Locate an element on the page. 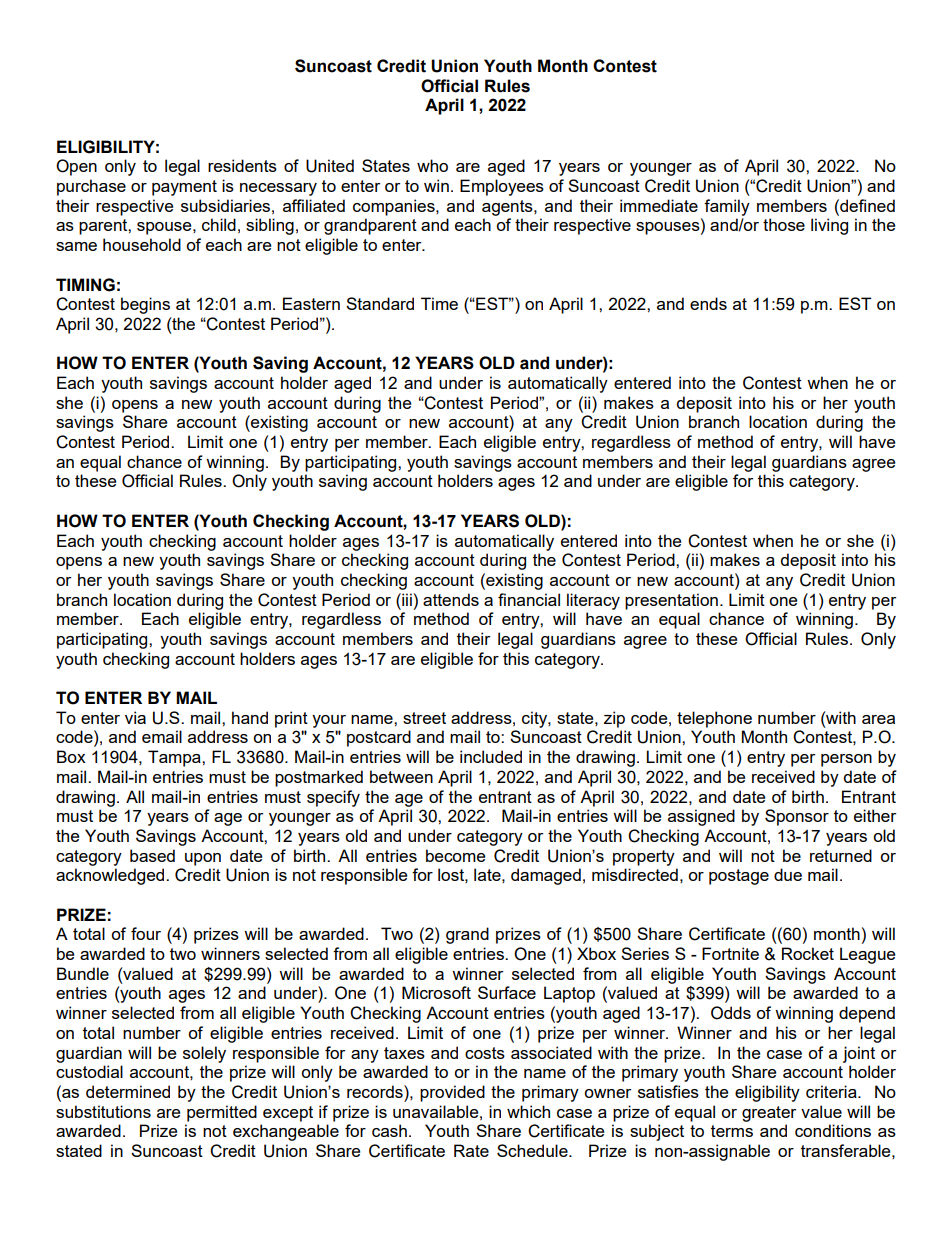 This document has height=1233, width=952. via is located at coordinates (135, 717).
